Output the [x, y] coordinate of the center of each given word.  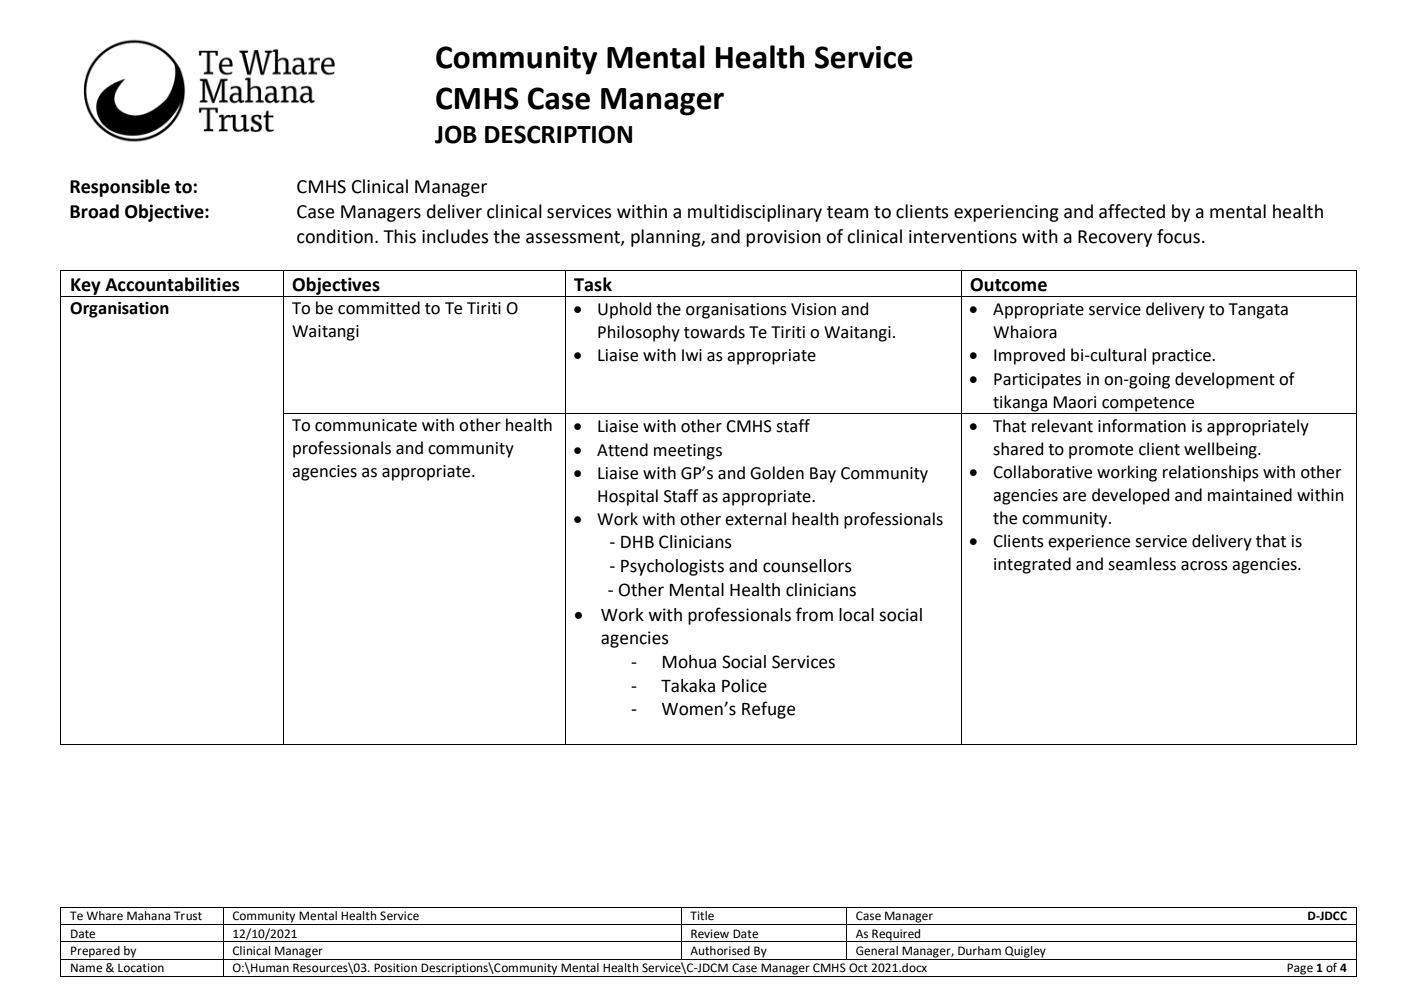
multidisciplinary [755, 213]
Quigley [1025, 953]
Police [744, 686]
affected [1132, 211]
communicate [366, 425]
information [1142, 426]
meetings [688, 452]
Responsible [120, 188]
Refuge [768, 710]
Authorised [720, 951]
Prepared [95, 953]
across [1204, 566]
